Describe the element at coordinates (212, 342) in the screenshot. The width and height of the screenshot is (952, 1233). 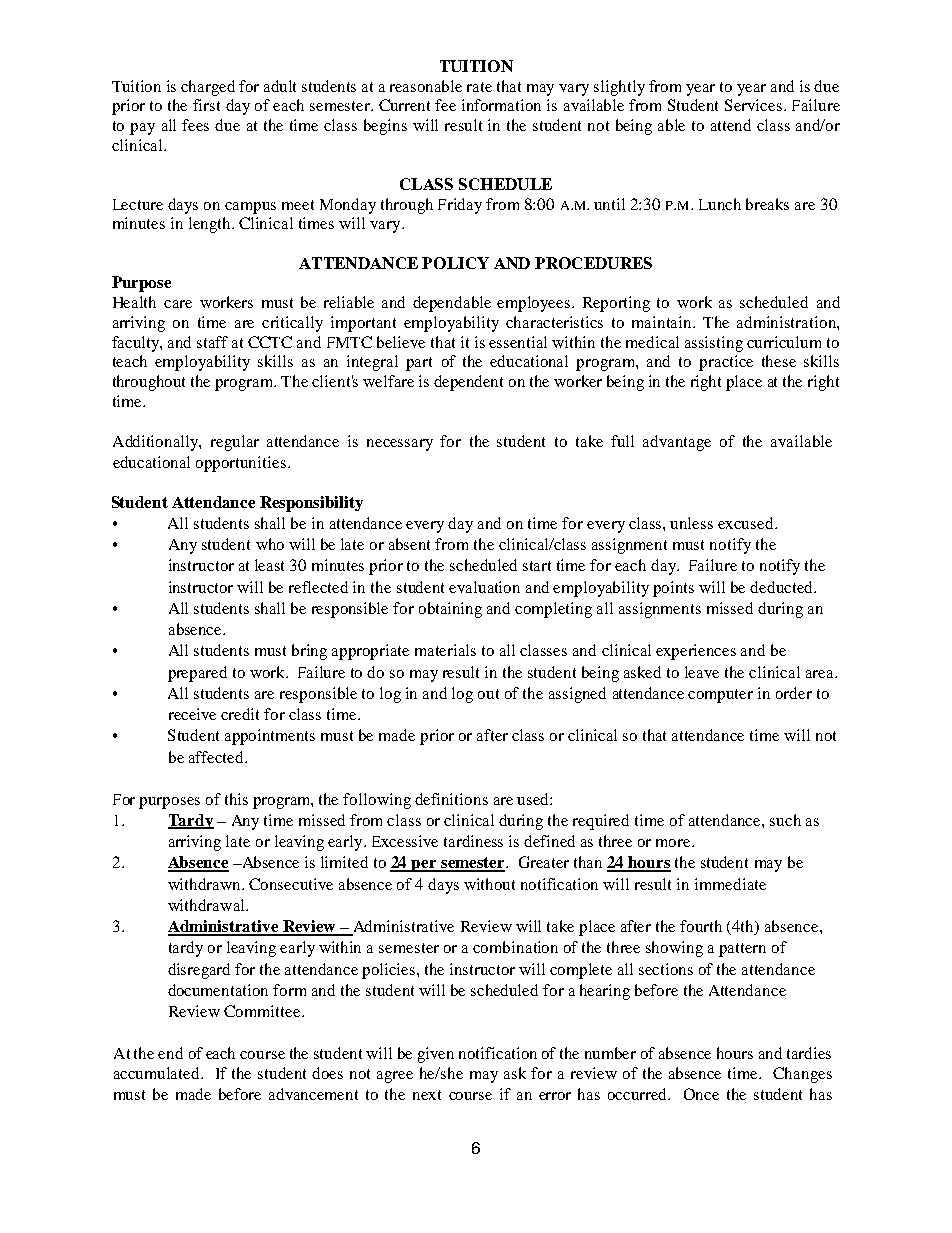
I see `staff` at that location.
